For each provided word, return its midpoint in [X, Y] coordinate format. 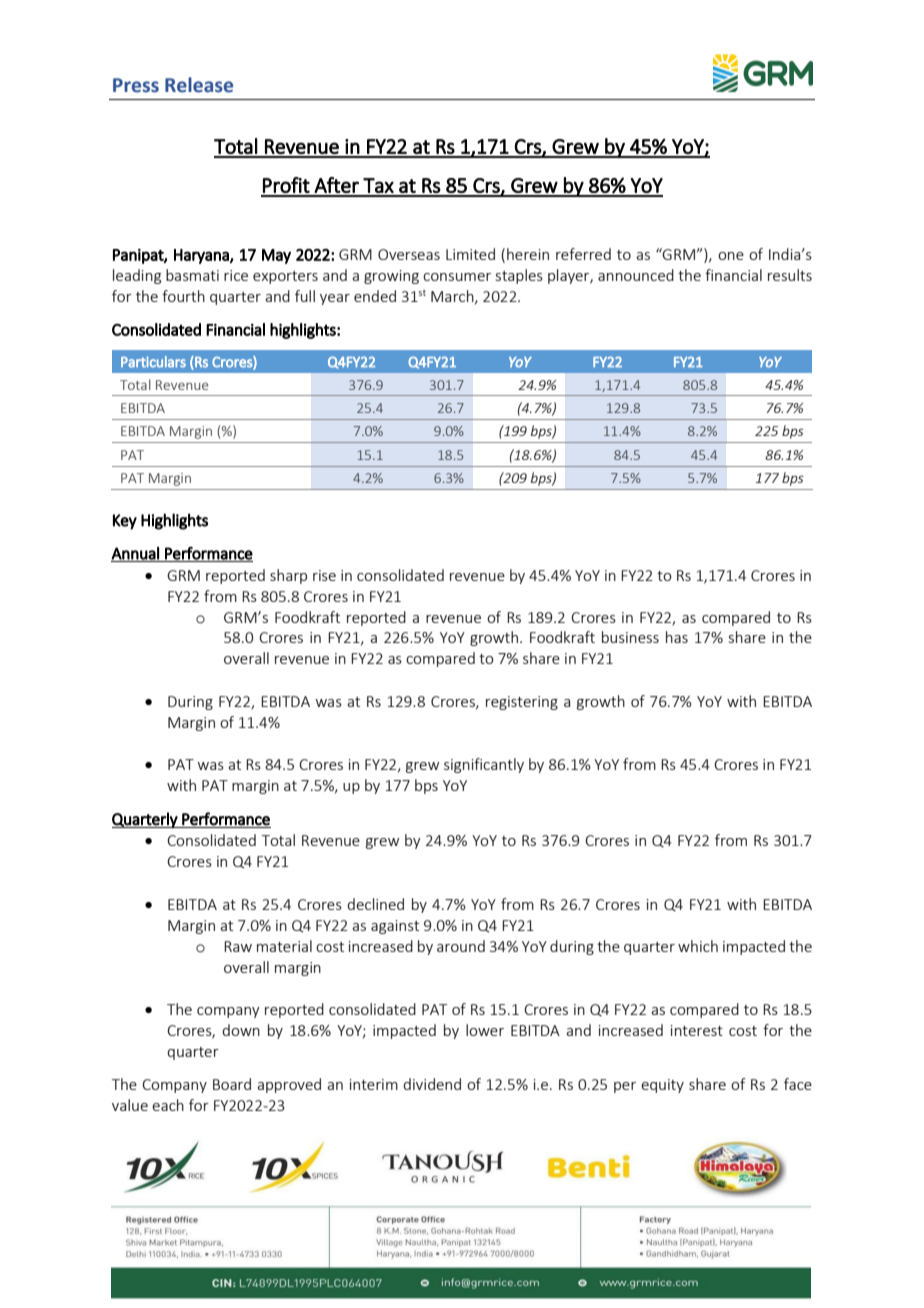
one [731, 256]
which [698, 946]
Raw [238, 946]
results [790, 275]
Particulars [153, 362]
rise [324, 575]
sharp [288, 576]
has [677, 637]
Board [232, 1084]
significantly [484, 765]
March [453, 297]
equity [662, 1086]
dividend [432, 1084]
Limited [470, 254]
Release [199, 85]
